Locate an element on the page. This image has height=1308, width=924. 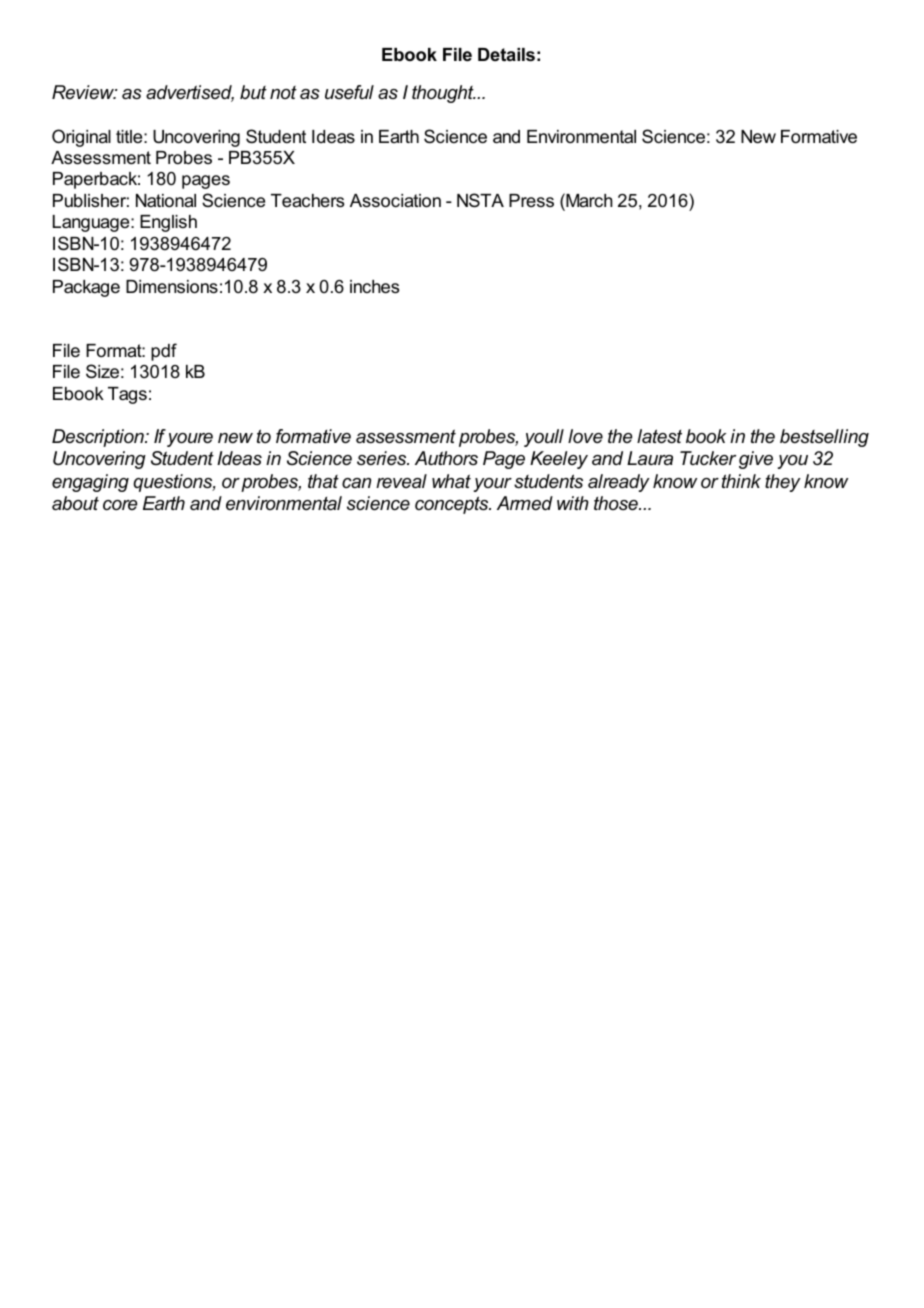
what is located at coordinates (451, 481).
